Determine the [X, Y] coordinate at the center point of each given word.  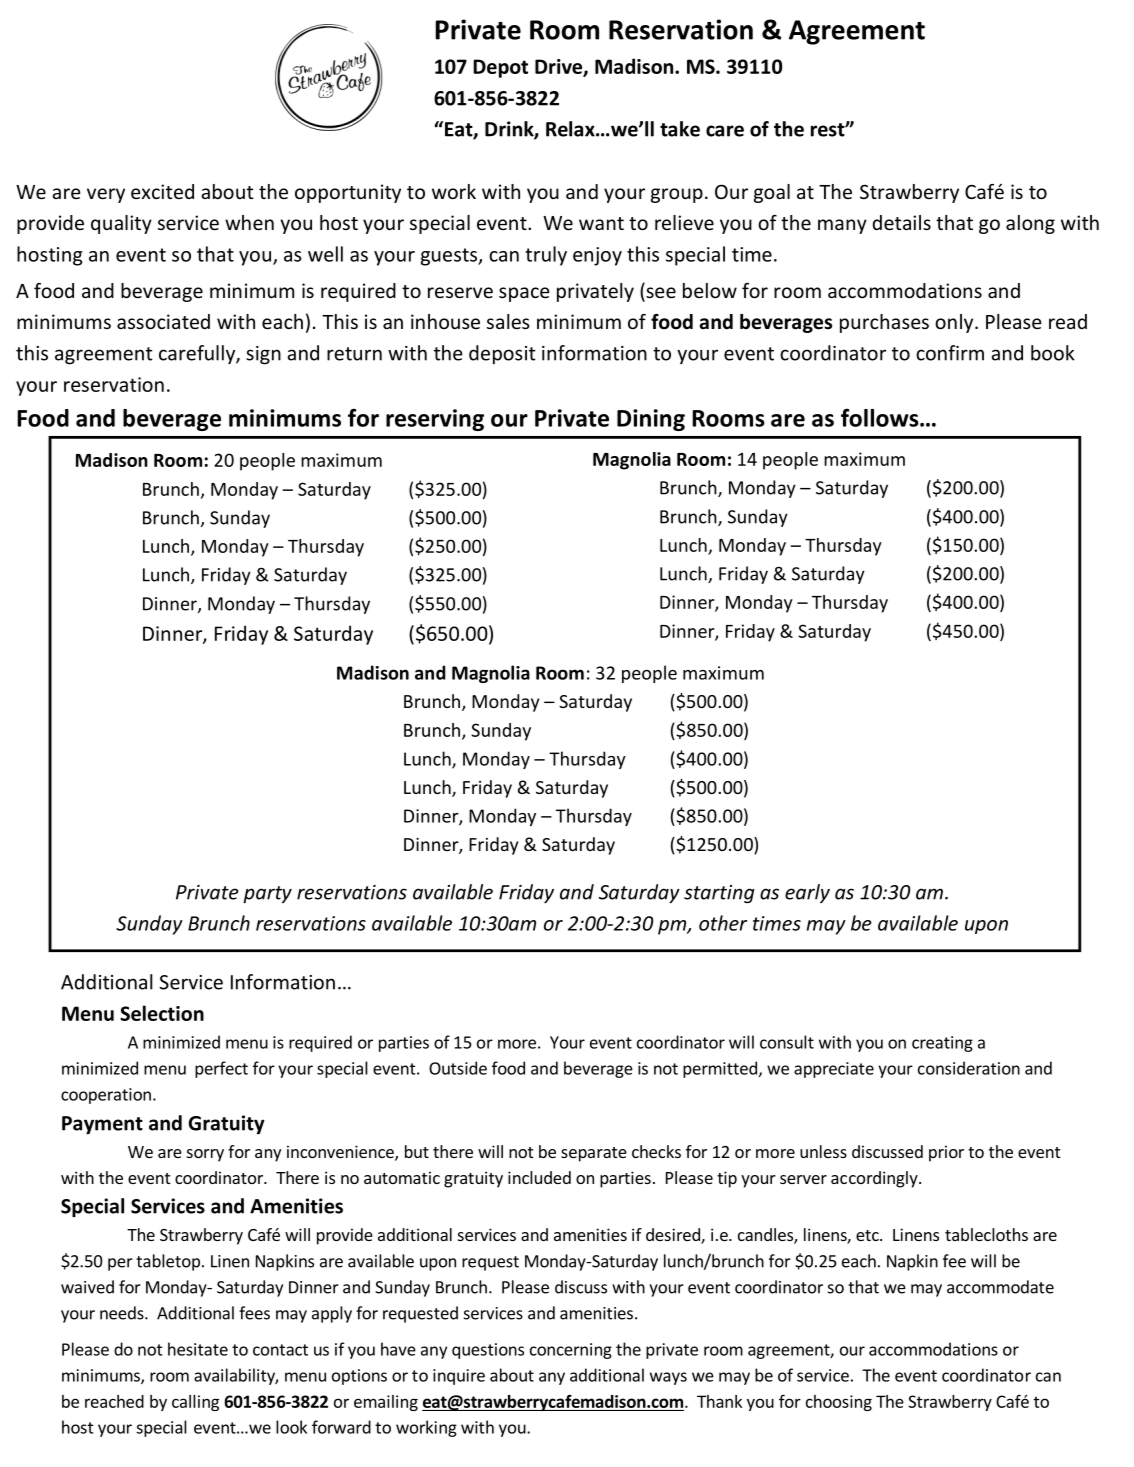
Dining [651, 420]
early [807, 893]
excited [162, 191]
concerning [571, 1351]
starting [719, 894]
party [267, 895]
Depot [500, 68]
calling [195, 1403]
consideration [969, 1068]
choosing [839, 1403]
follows [881, 417]
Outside [458, 1068]
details [902, 222]
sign [263, 355]
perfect [221, 1069]
